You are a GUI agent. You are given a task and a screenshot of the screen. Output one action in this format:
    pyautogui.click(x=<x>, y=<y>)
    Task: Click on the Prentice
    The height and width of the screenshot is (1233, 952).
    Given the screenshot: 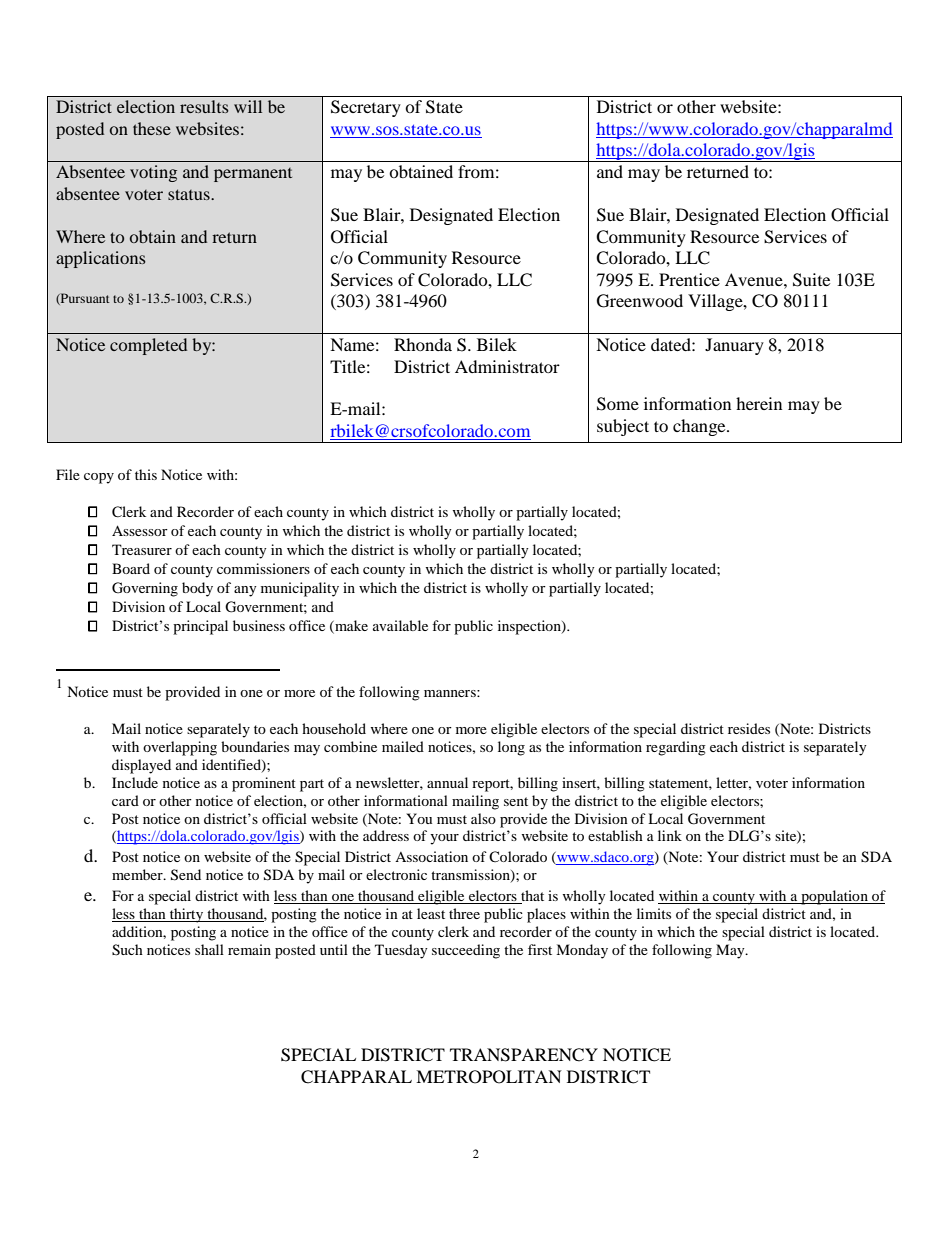 What is the action you would take?
    pyautogui.click(x=689, y=279)
